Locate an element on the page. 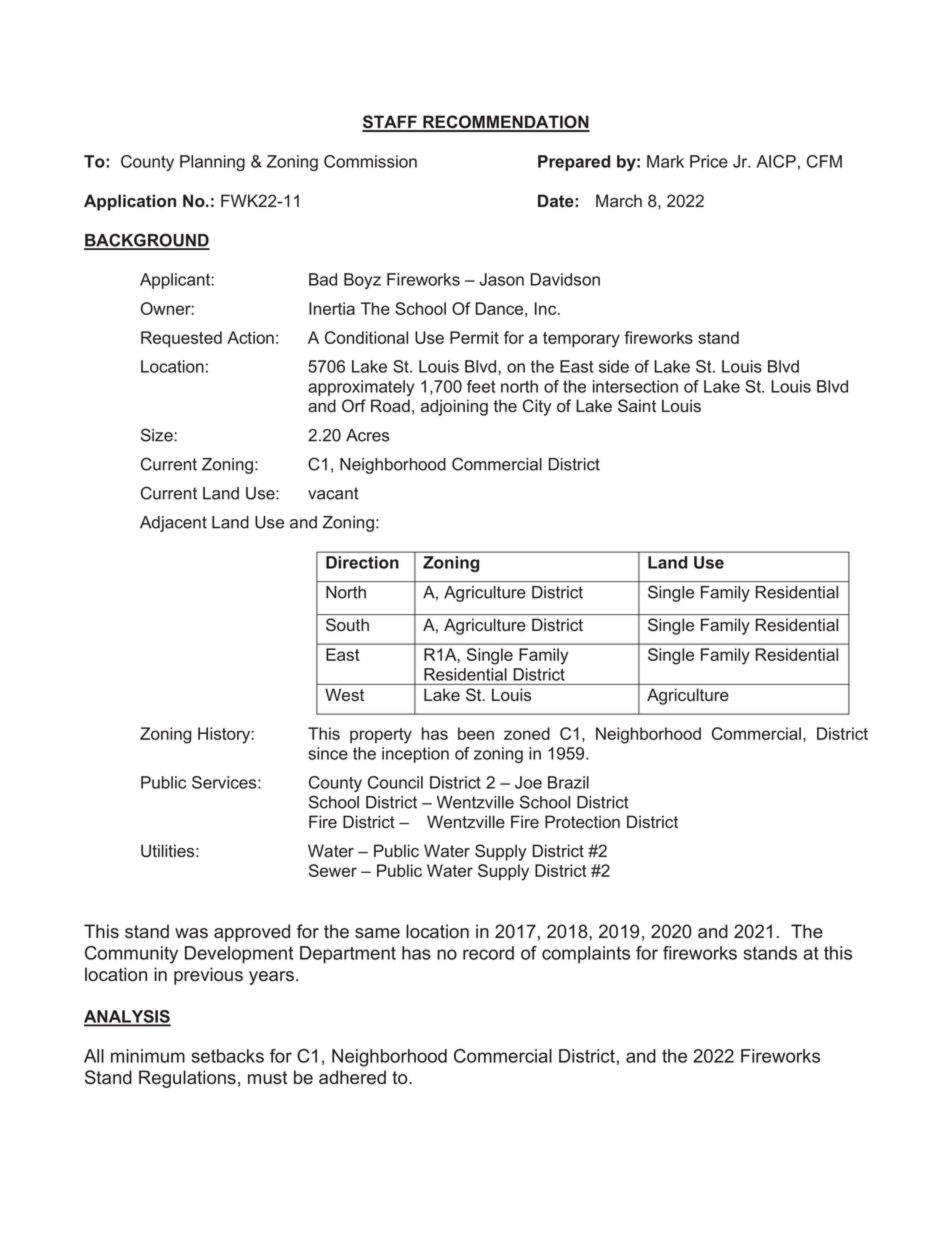 The height and width of the image is (1233, 952). Adjacent is located at coordinates (173, 524).
